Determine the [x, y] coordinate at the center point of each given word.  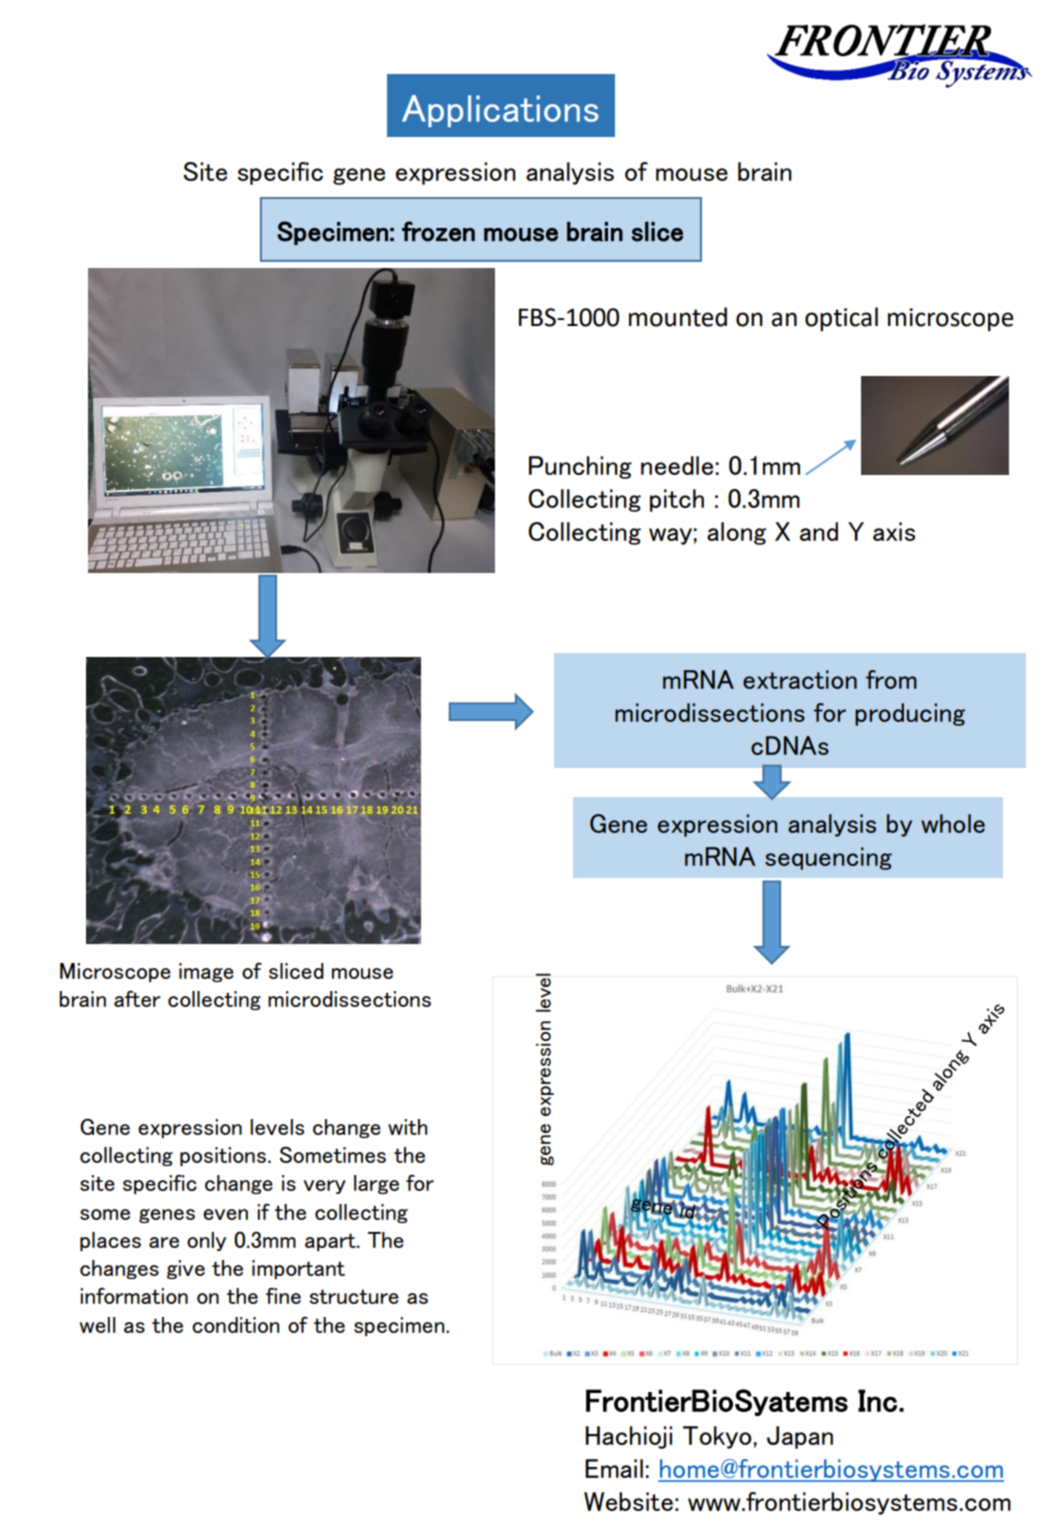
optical [841, 319]
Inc [877, 1400]
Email [614, 1468]
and [819, 531]
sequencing [828, 858]
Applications [500, 111]
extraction [800, 679]
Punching [580, 467]
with [407, 1127]
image [206, 972]
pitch [677, 500]
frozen [438, 231]
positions [223, 1156]
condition [235, 1325]
